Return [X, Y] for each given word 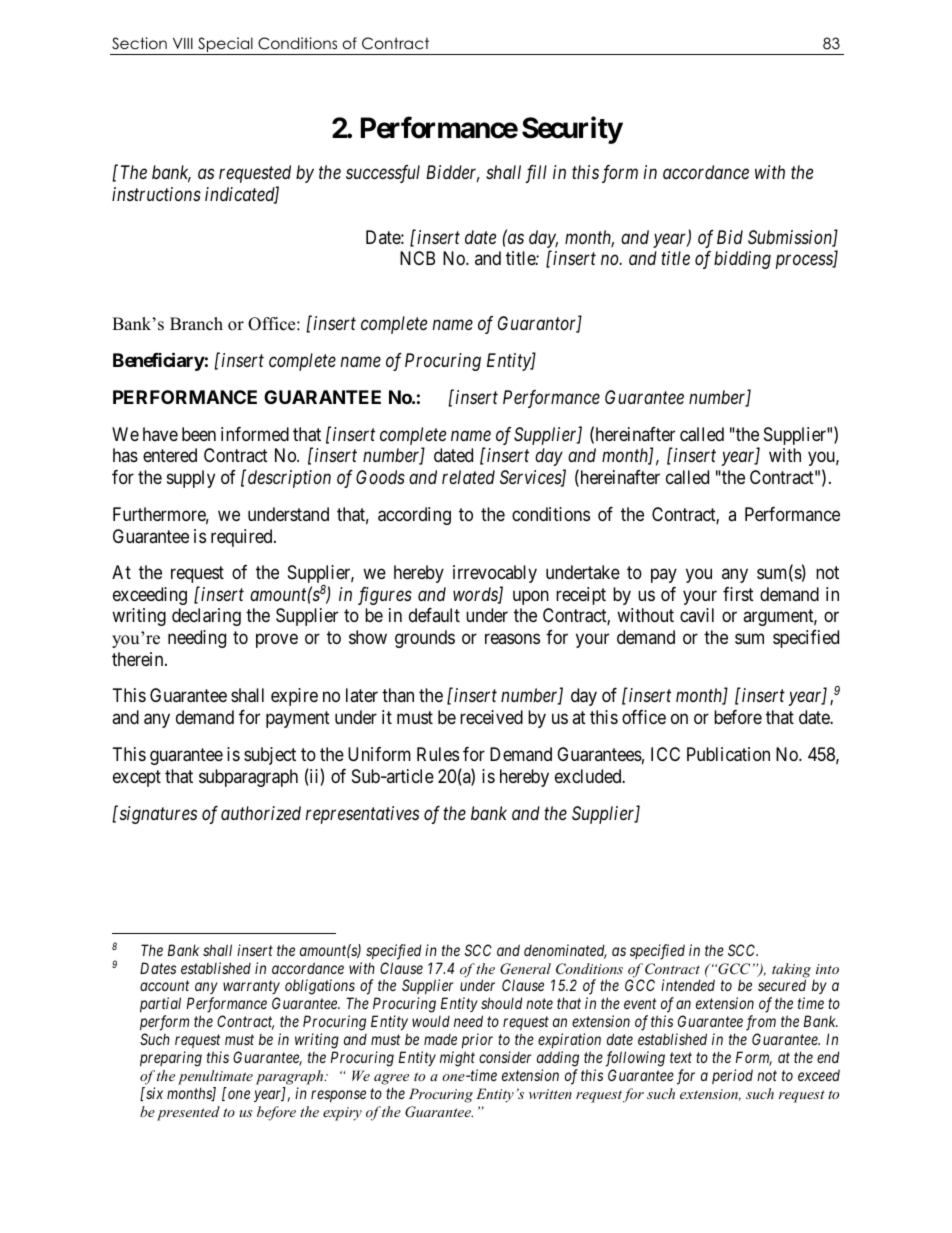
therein [139, 659]
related [468, 477]
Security [572, 130]
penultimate [215, 1077]
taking [791, 971]
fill [536, 174]
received [491, 717]
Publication [728, 754]
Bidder [453, 173]
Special [225, 46]
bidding [742, 260]
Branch [196, 324]
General [525, 969]
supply [191, 479]
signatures [157, 814]
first [738, 594]
